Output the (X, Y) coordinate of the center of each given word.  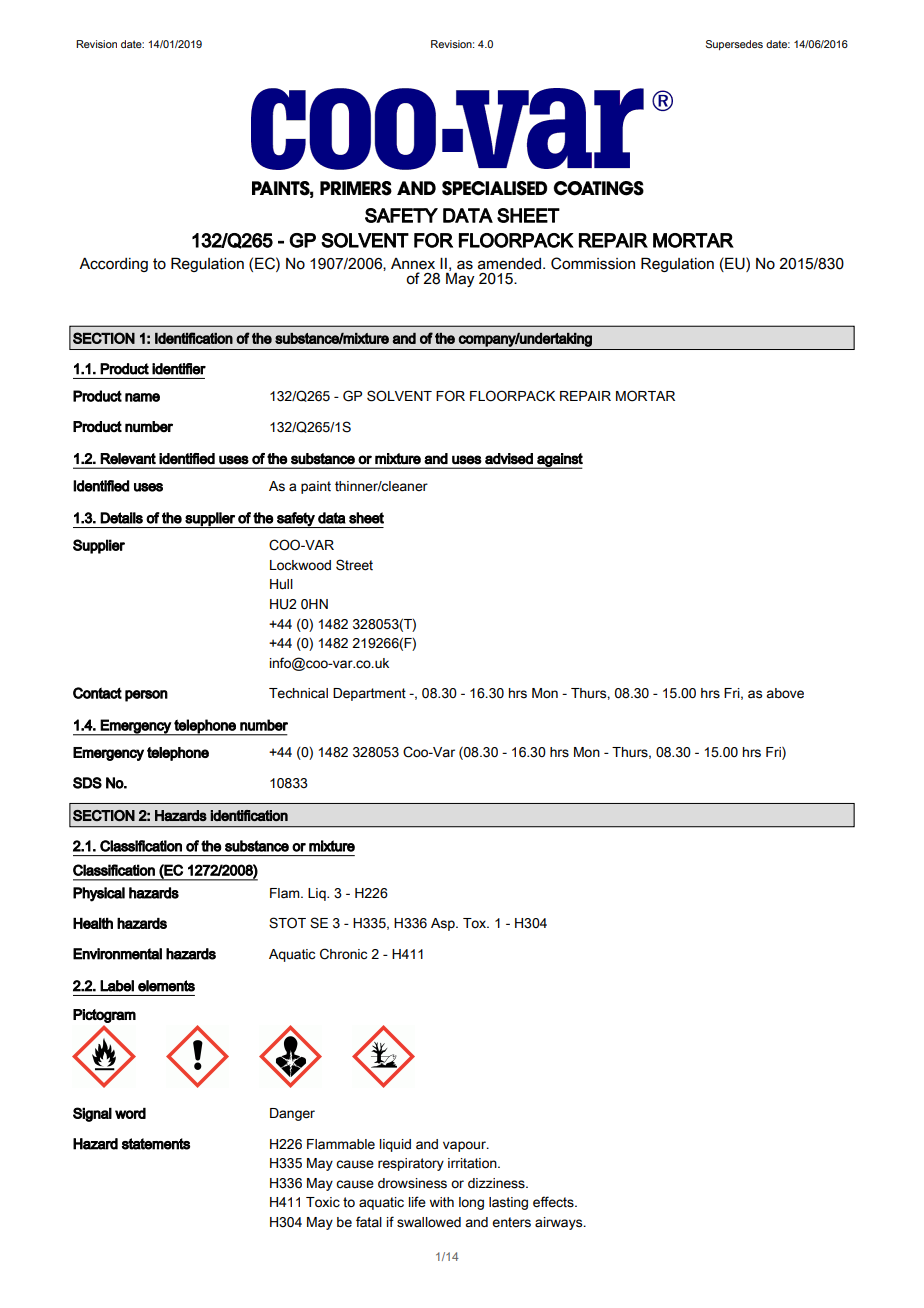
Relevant (128, 458)
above (785, 693)
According (113, 265)
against (559, 461)
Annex (413, 264)
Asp (444, 924)
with (442, 1202)
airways (560, 1223)
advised (509, 459)
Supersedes (734, 45)
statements (156, 1144)
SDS (87, 783)
